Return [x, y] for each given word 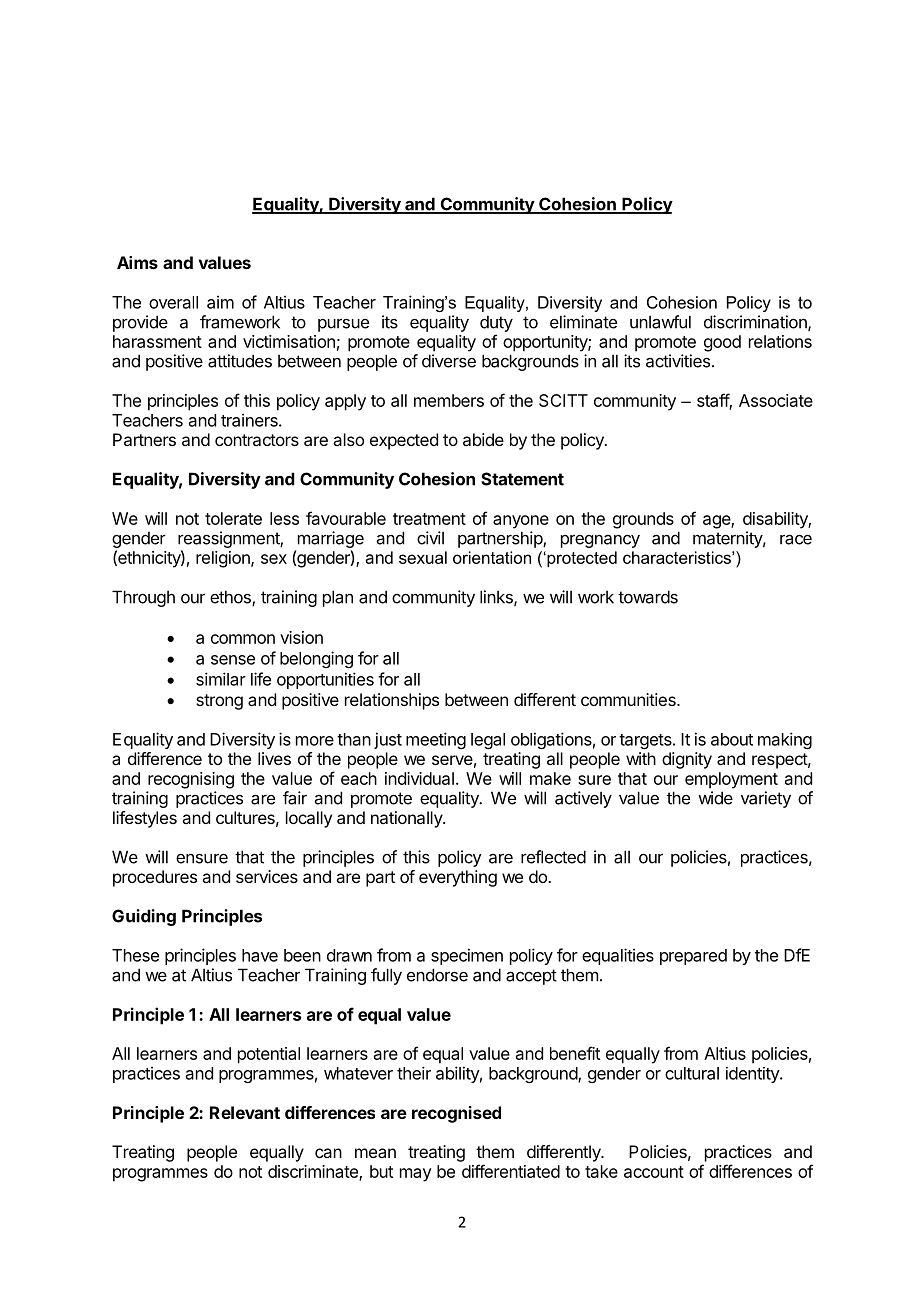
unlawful [660, 322]
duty [496, 323]
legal [488, 741]
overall [173, 302]
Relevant [245, 1112]
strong [219, 702]
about [732, 739]
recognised [456, 1114]
